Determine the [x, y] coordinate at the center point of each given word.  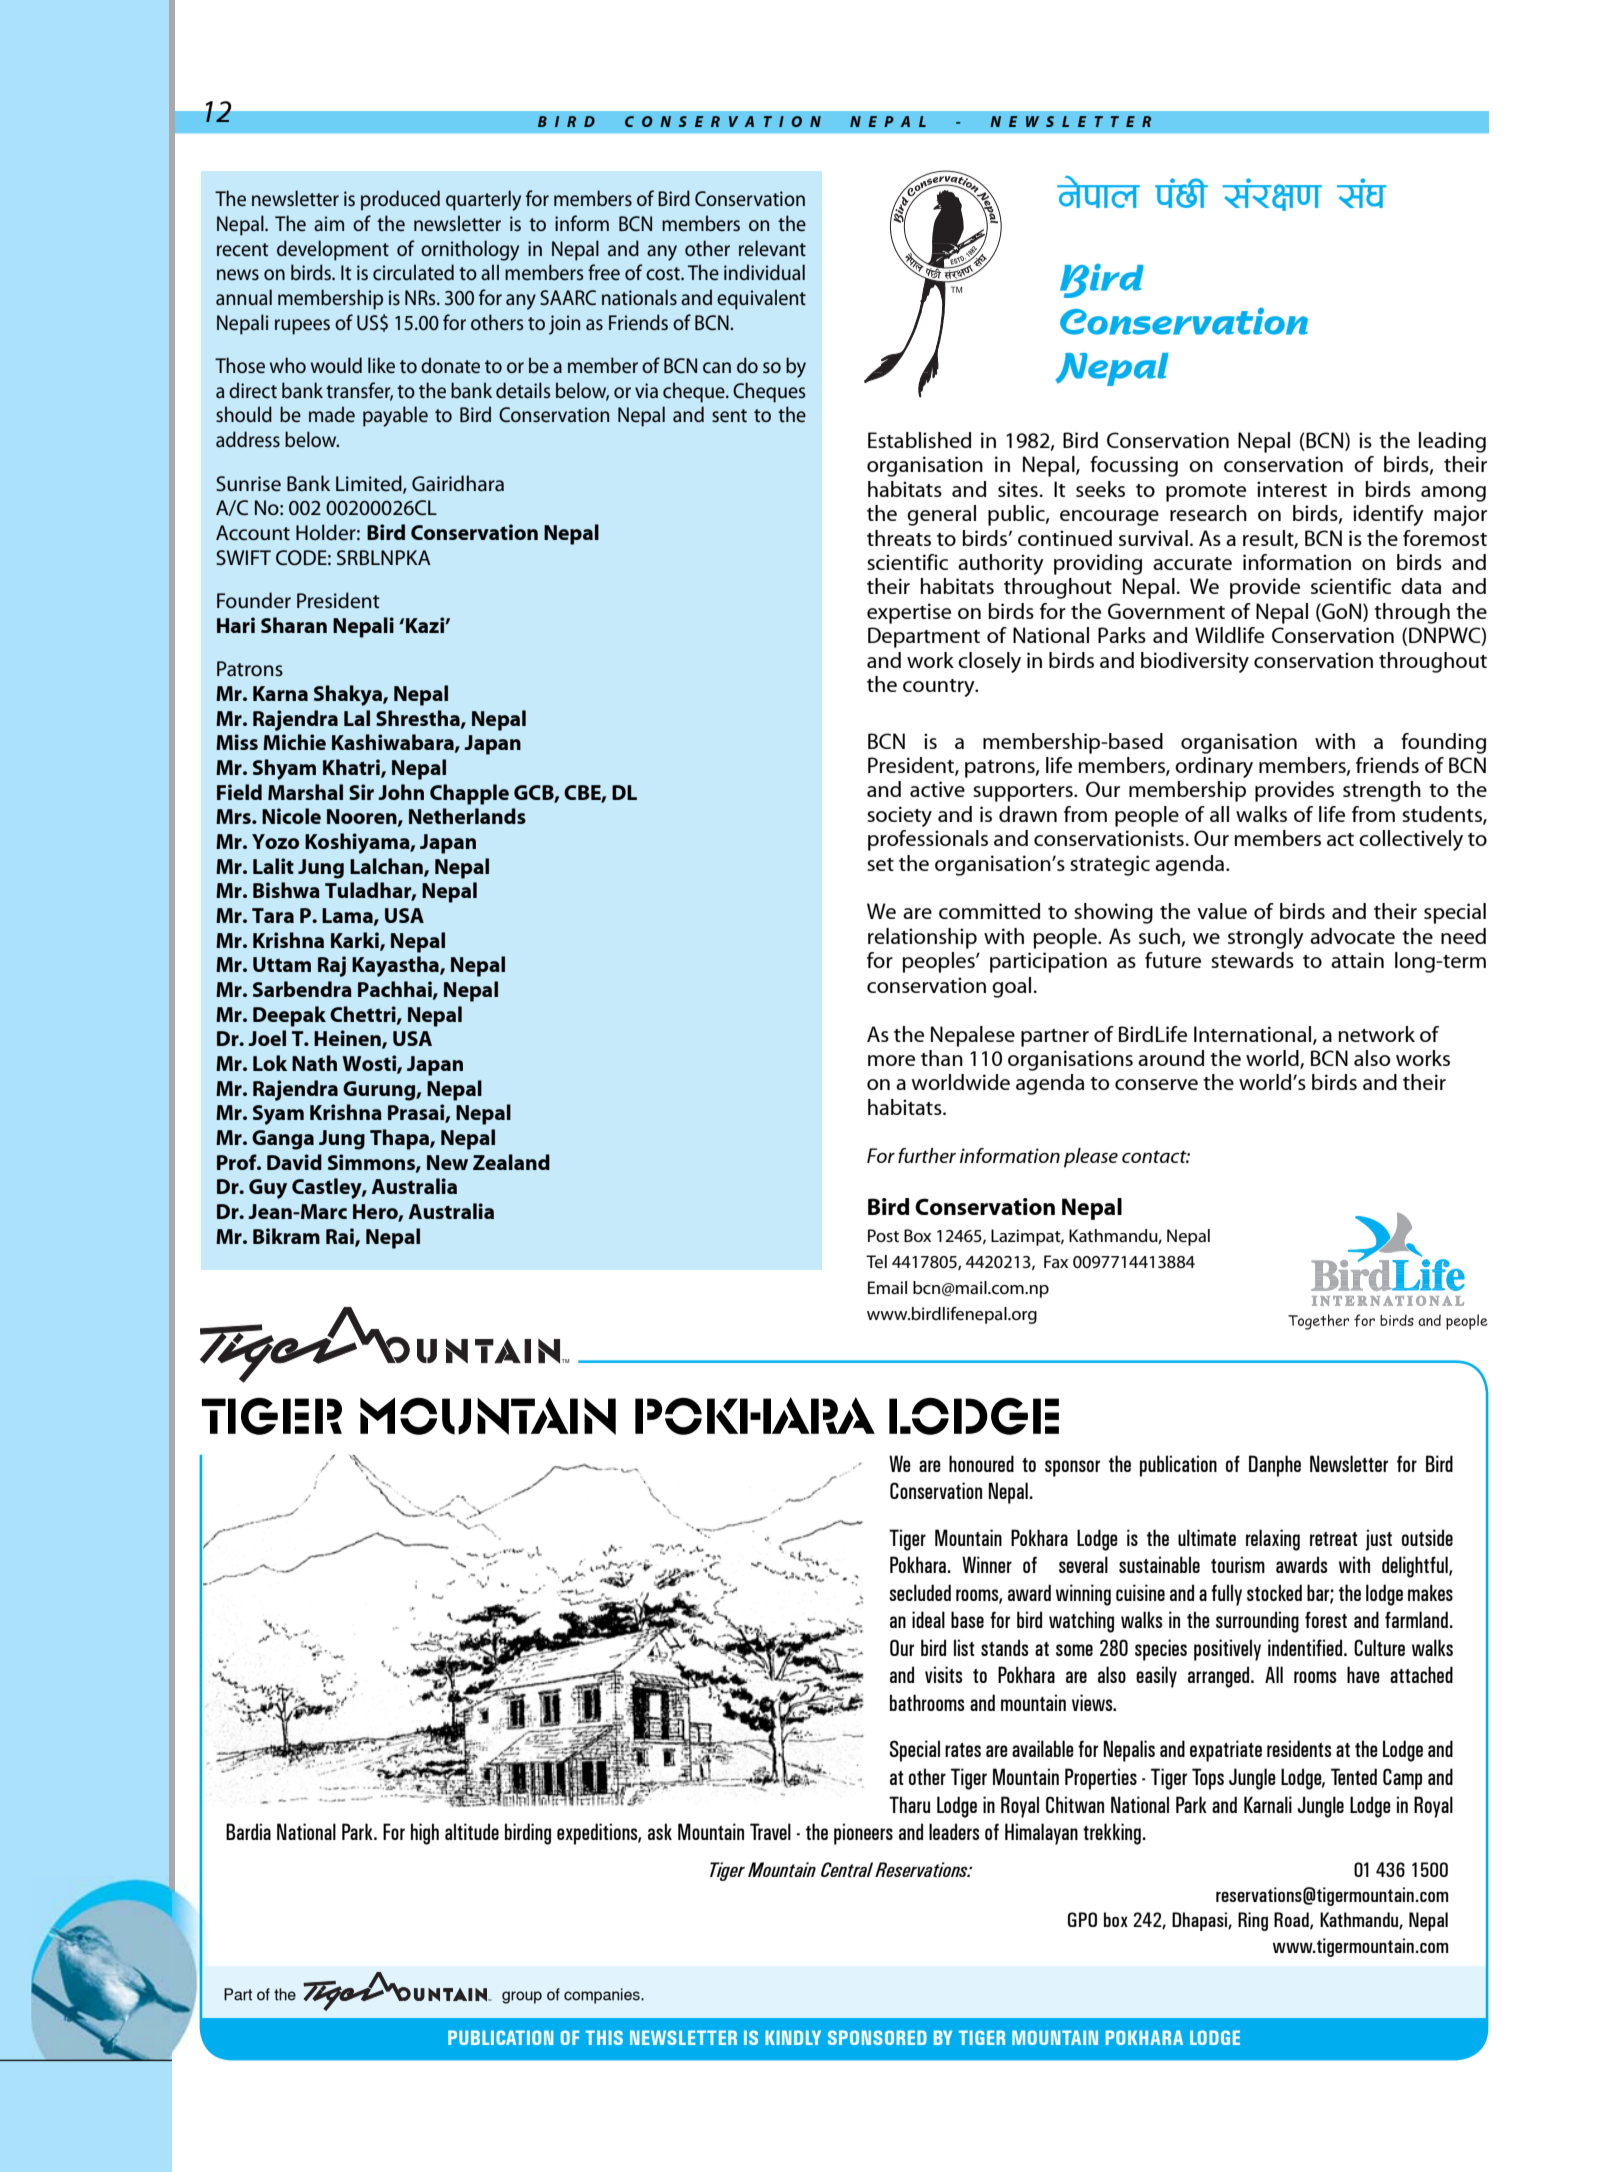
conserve [1156, 1084]
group [522, 1997]
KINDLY [793, 2037]
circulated [413, 272]
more [891, 1060]
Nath [314, 1063]
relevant [772, 248]
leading [1452, 442]
